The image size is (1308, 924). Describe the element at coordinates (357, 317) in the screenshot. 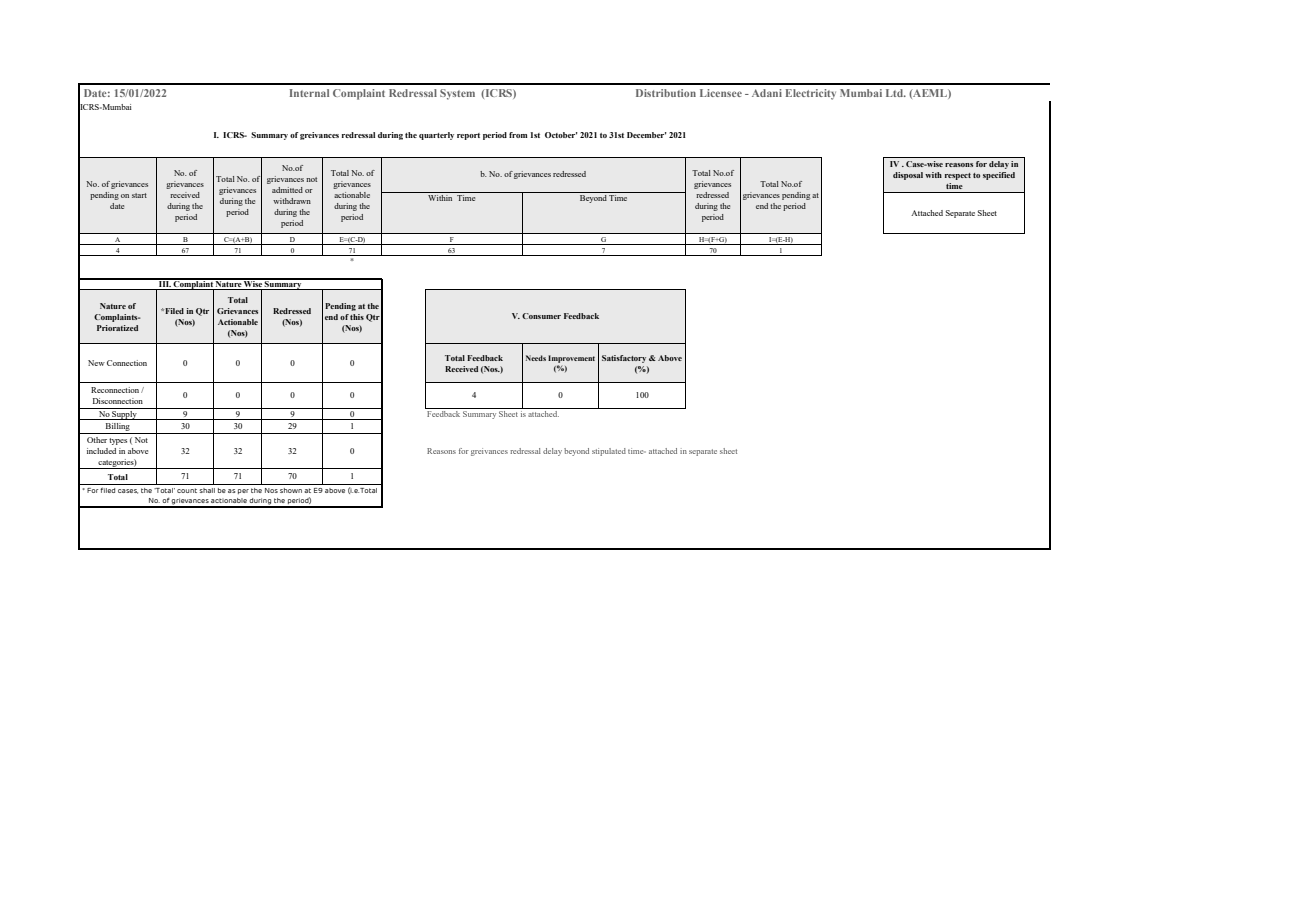

I see `this` at that location.
